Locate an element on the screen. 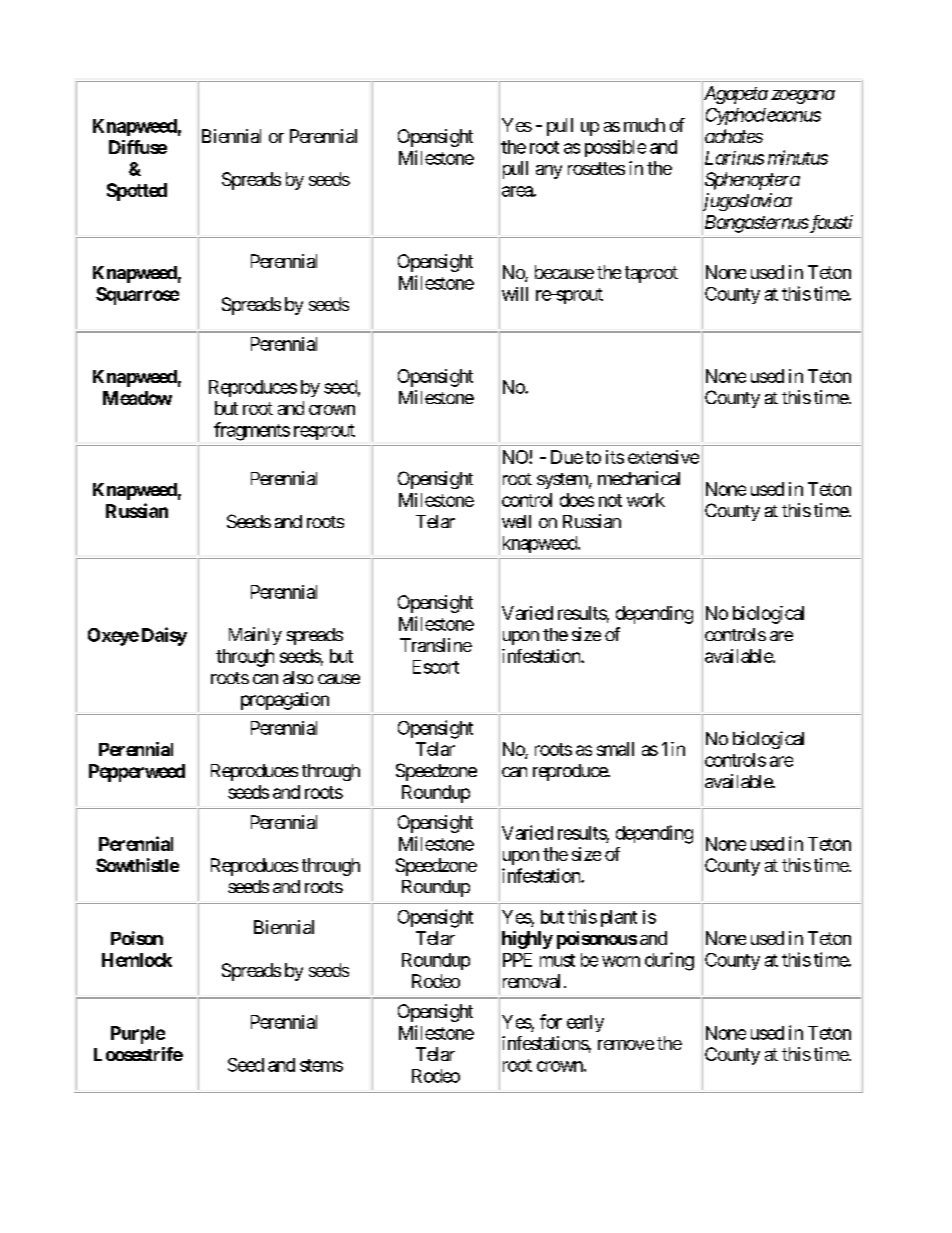 This screenshot has width=952, height=1233. Mainly is located at coordinates (255, 636).
